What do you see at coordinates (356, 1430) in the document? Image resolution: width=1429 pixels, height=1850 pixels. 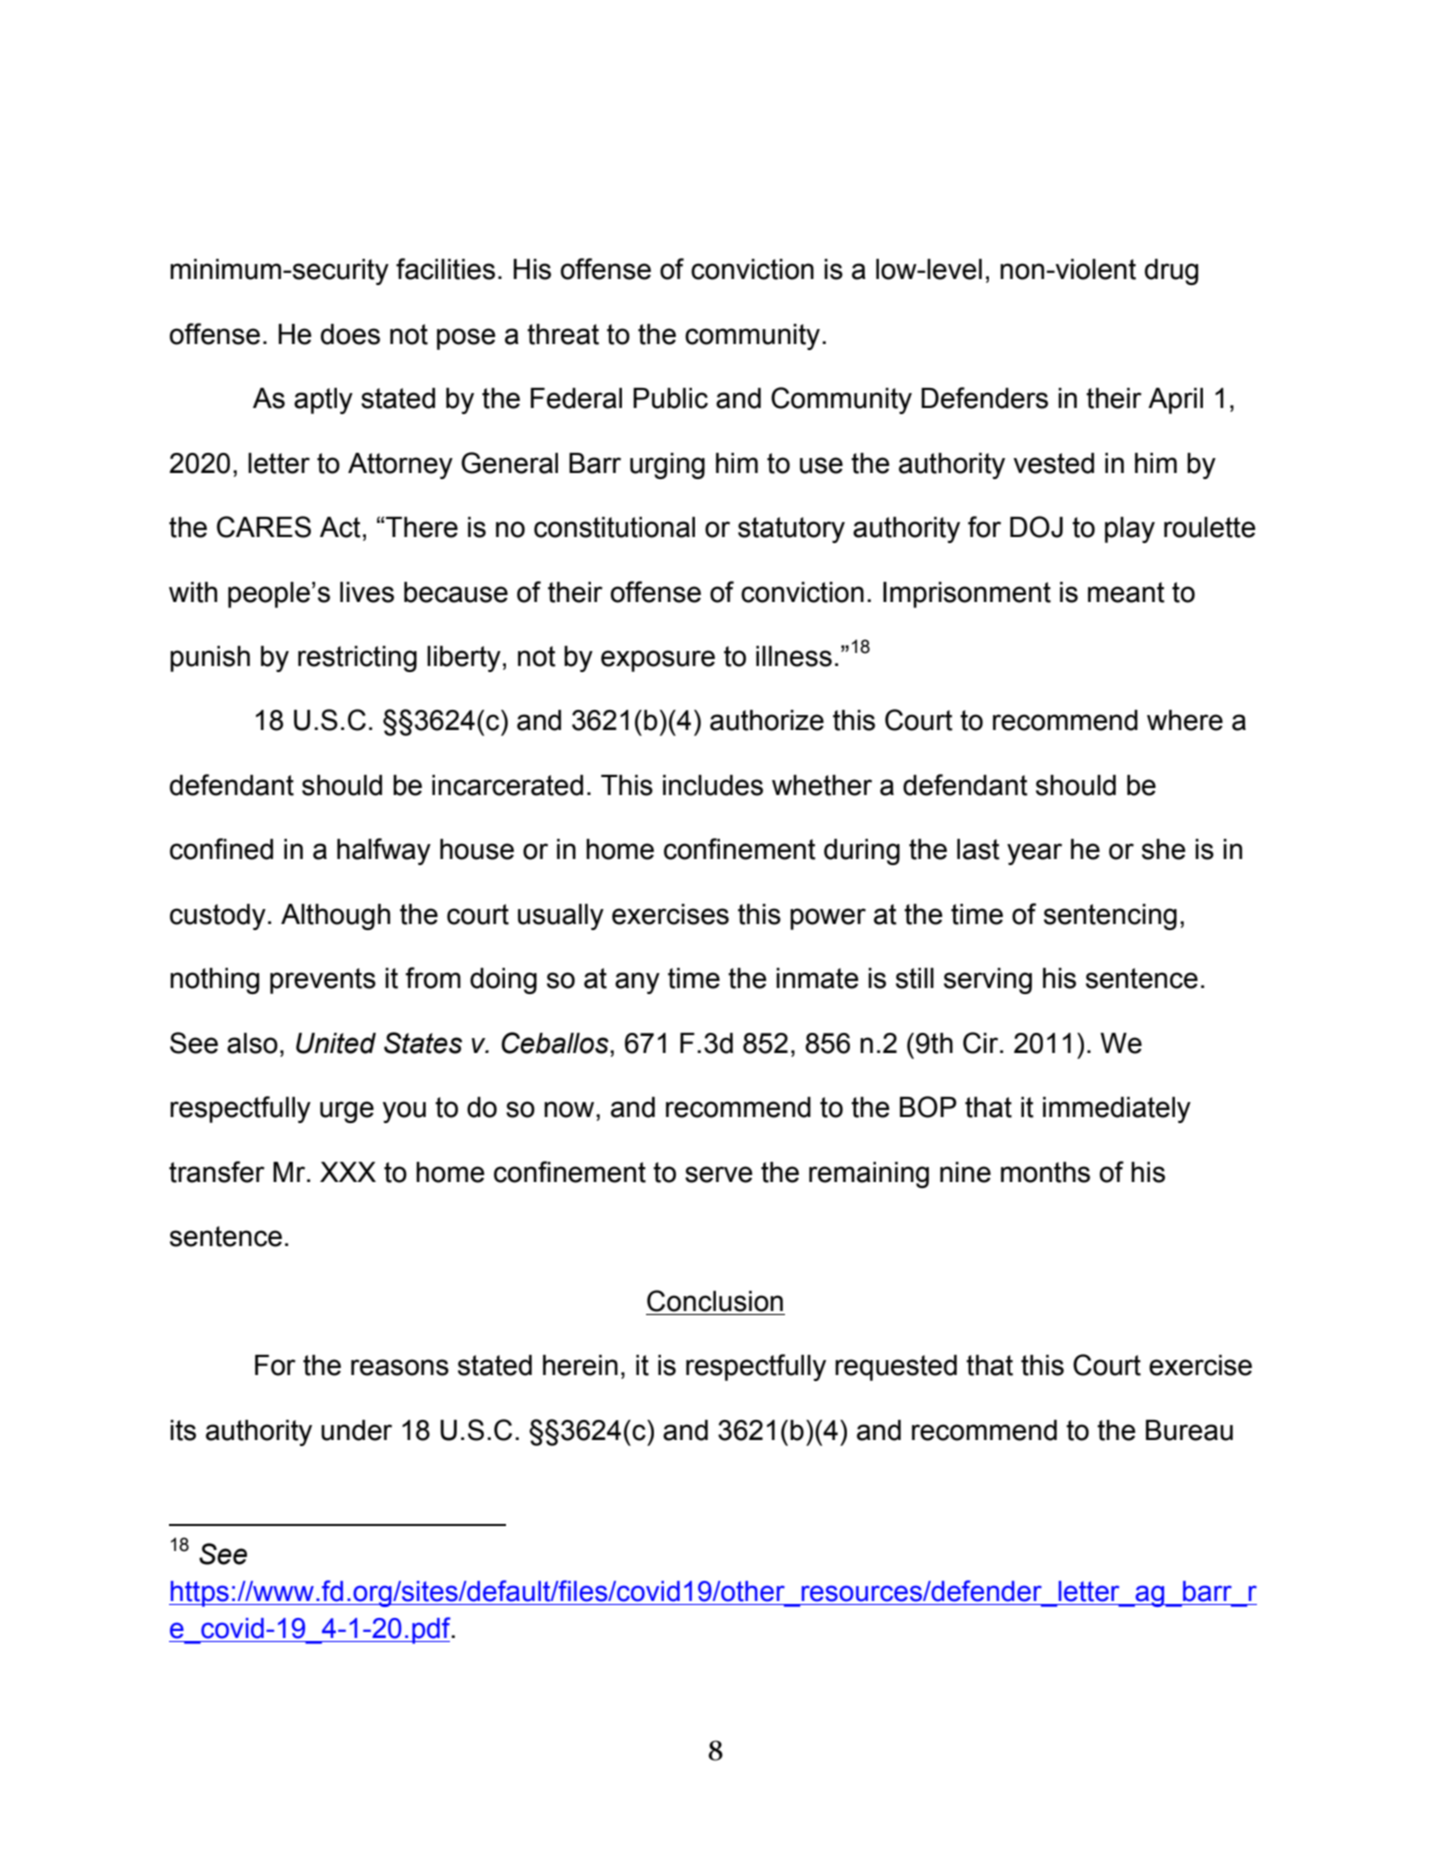 I see `under` at bounding box center [356, 1430].
